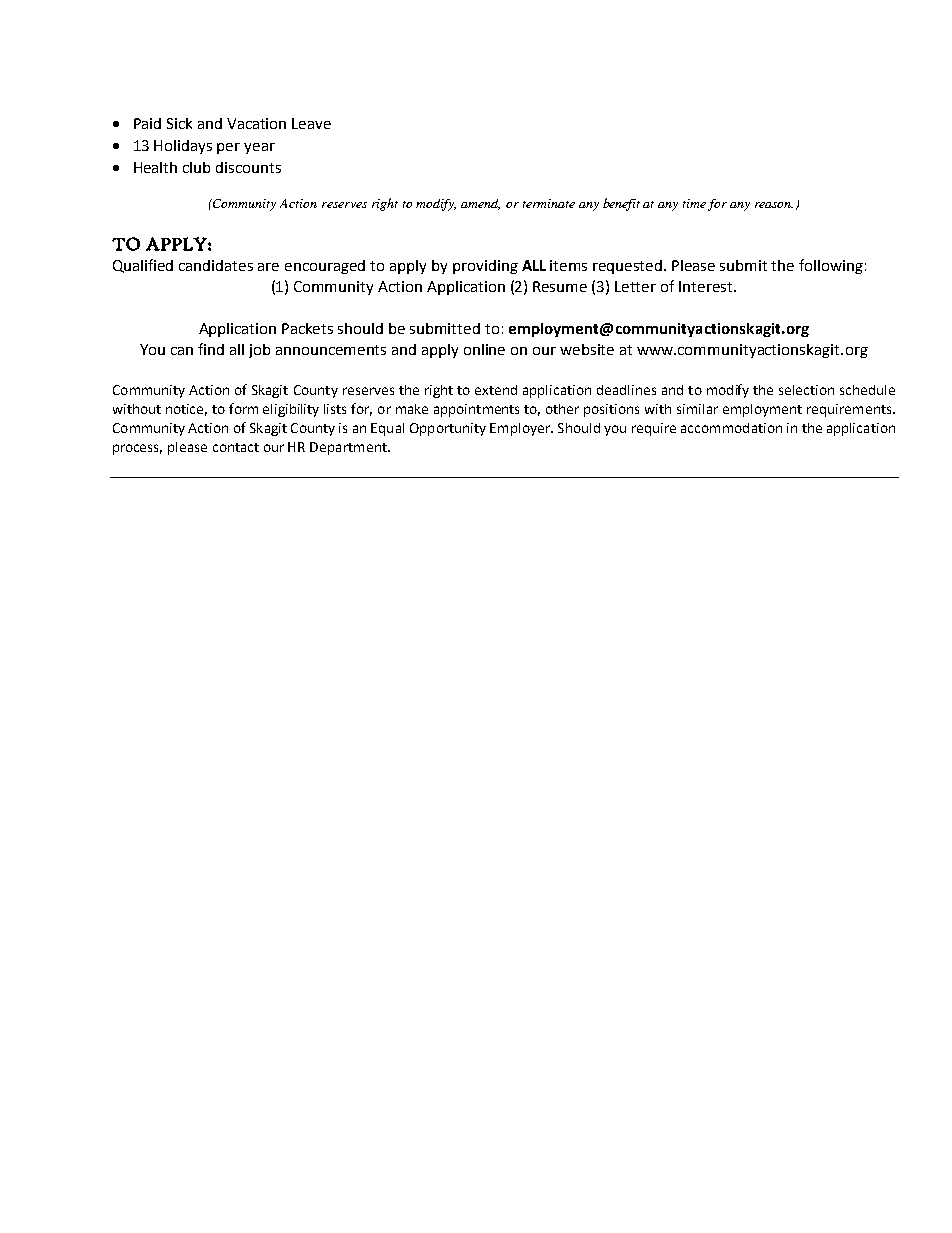 The image size is (952, 1233). What do you see at coordinates (311, 123) in the screenshot?
I see `Leave` at bounding box center [311, 123].
